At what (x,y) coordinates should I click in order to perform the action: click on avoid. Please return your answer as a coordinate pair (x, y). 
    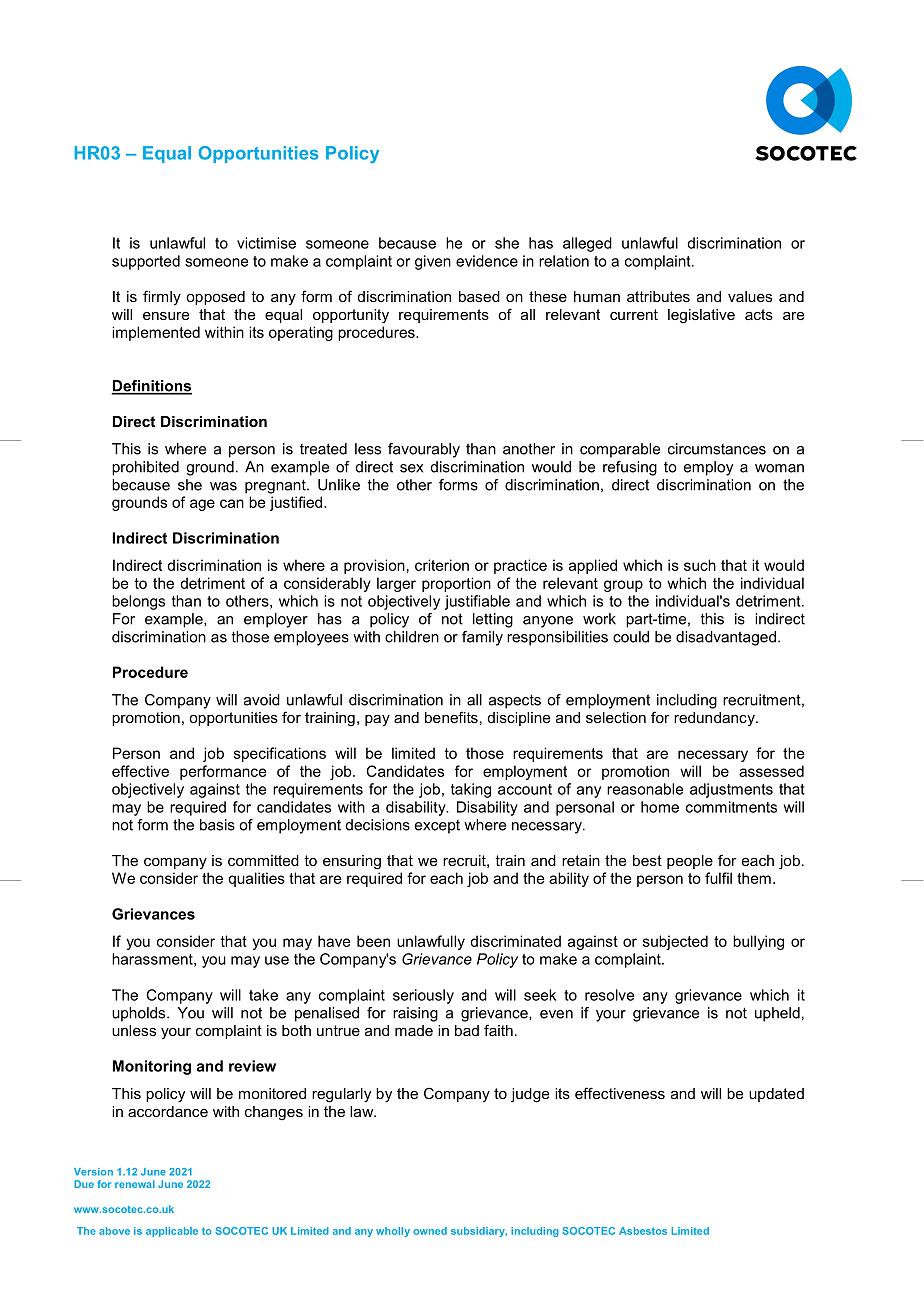
    Looking at the image, I should click on (262, 700).
